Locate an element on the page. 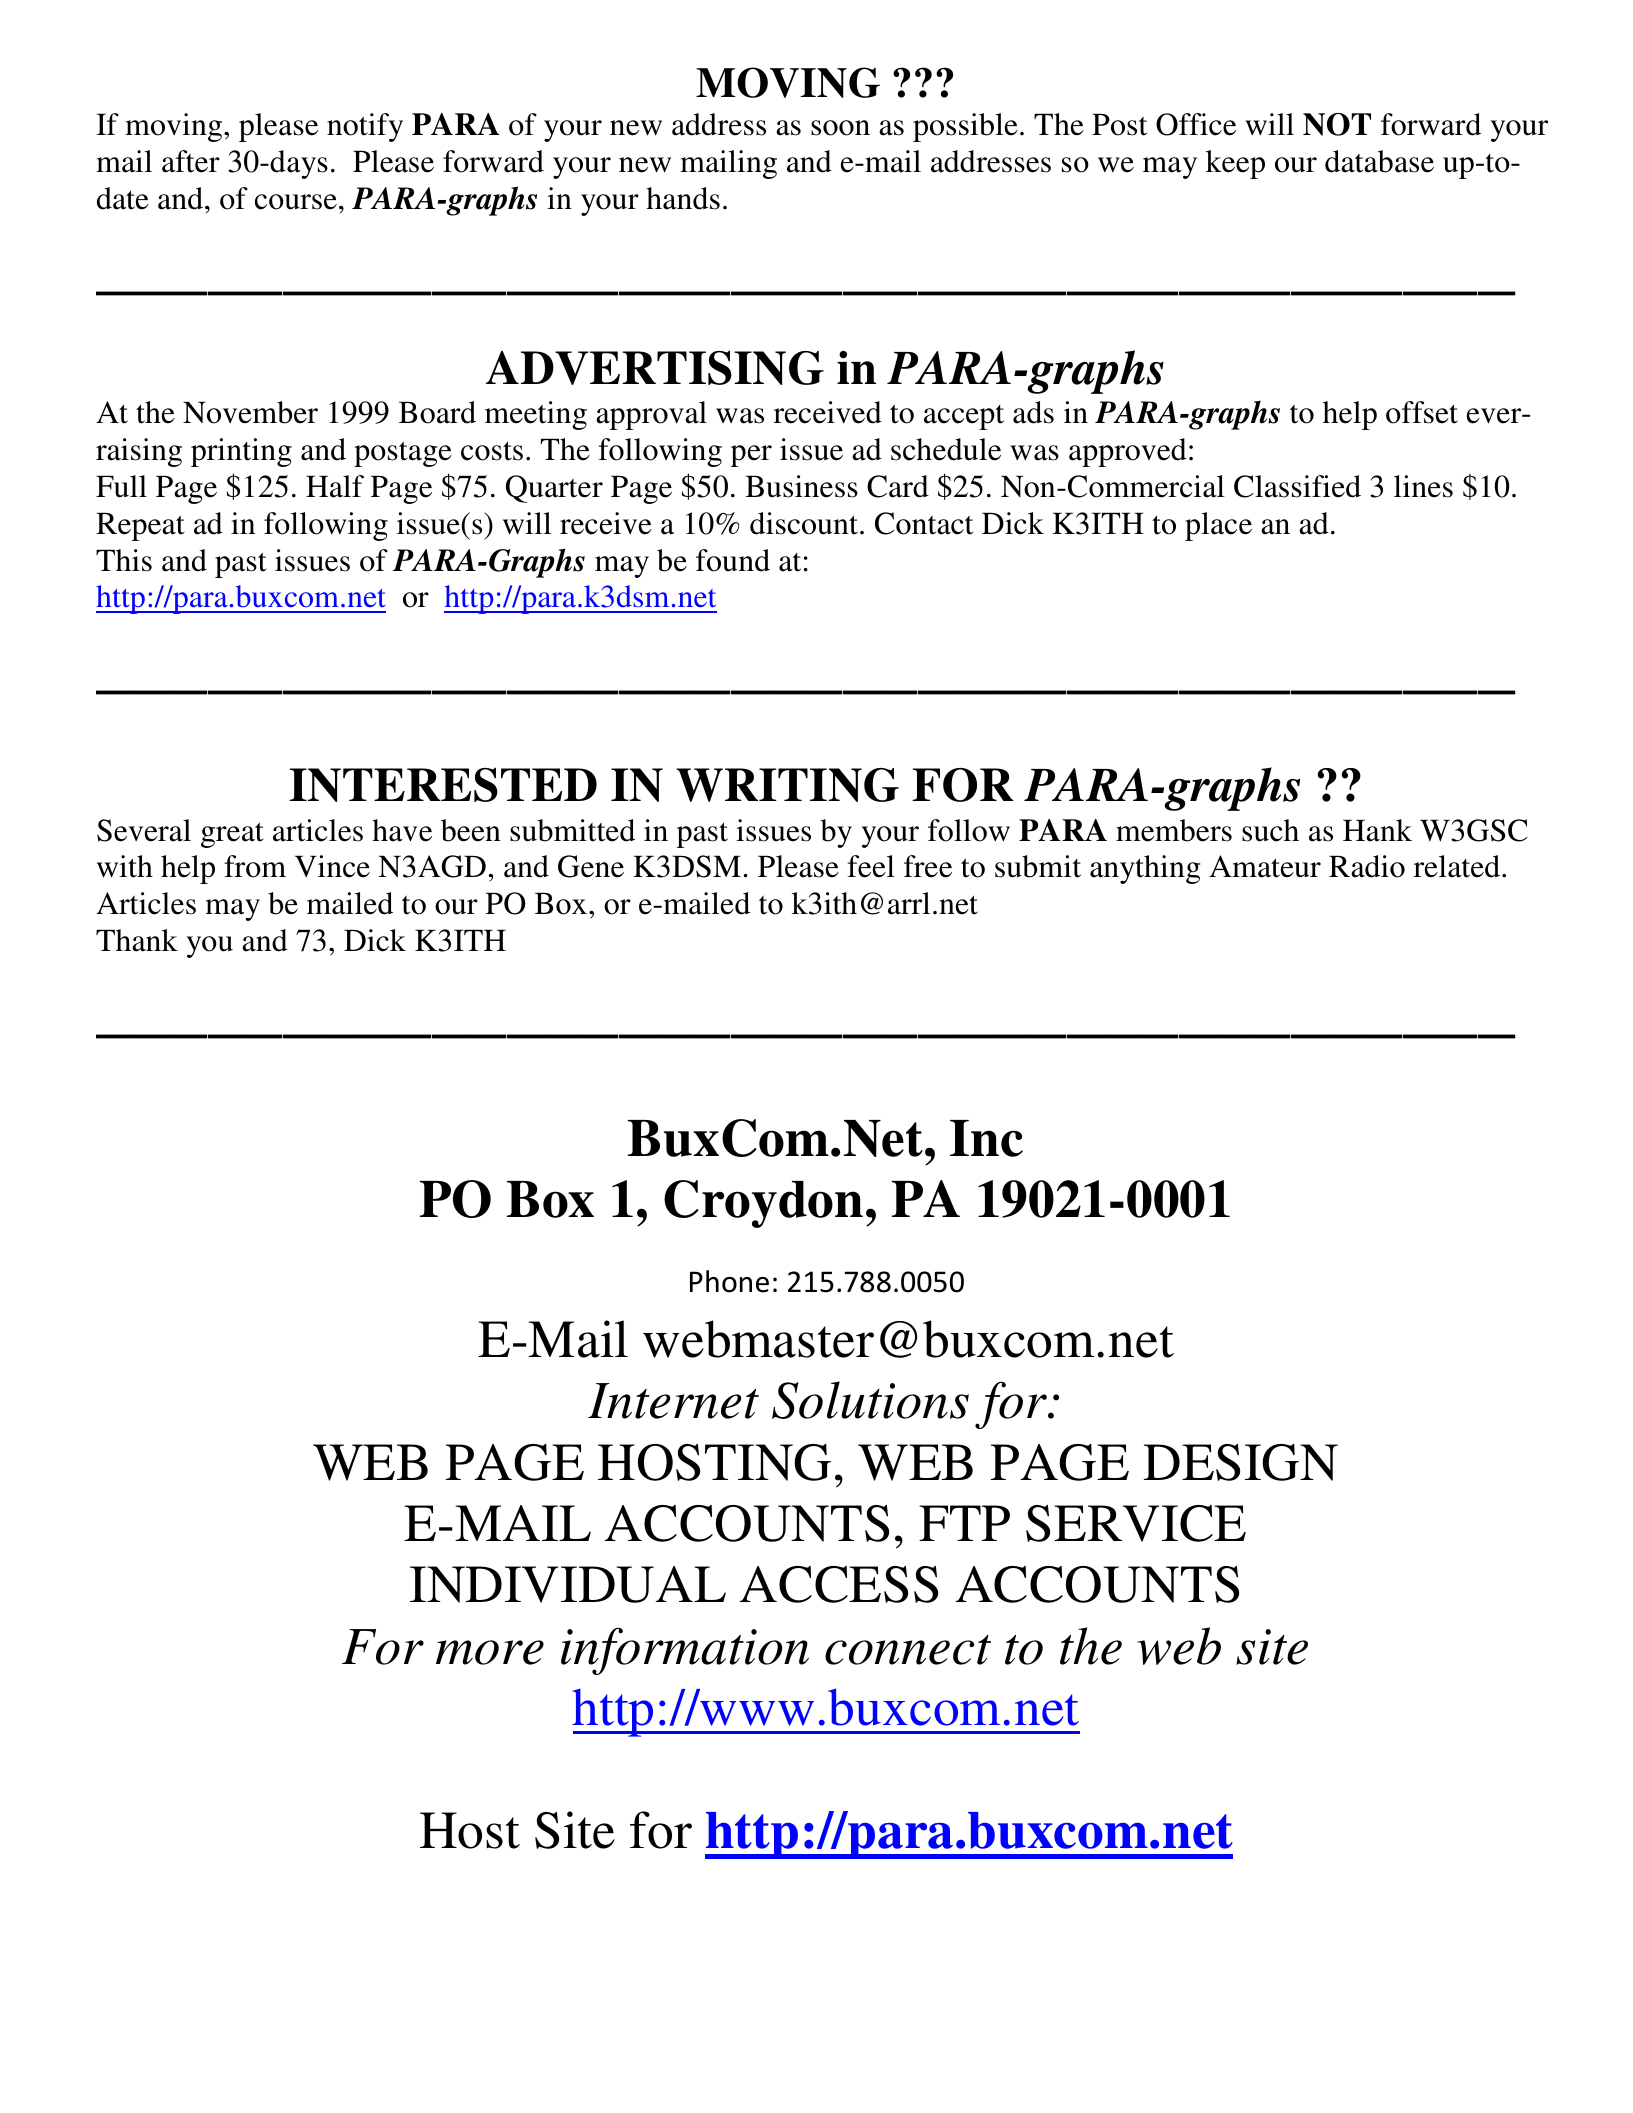 Image resolution: width=1633 pixels, height=2113 pixels. soon is located at coordinates (840, 128).
